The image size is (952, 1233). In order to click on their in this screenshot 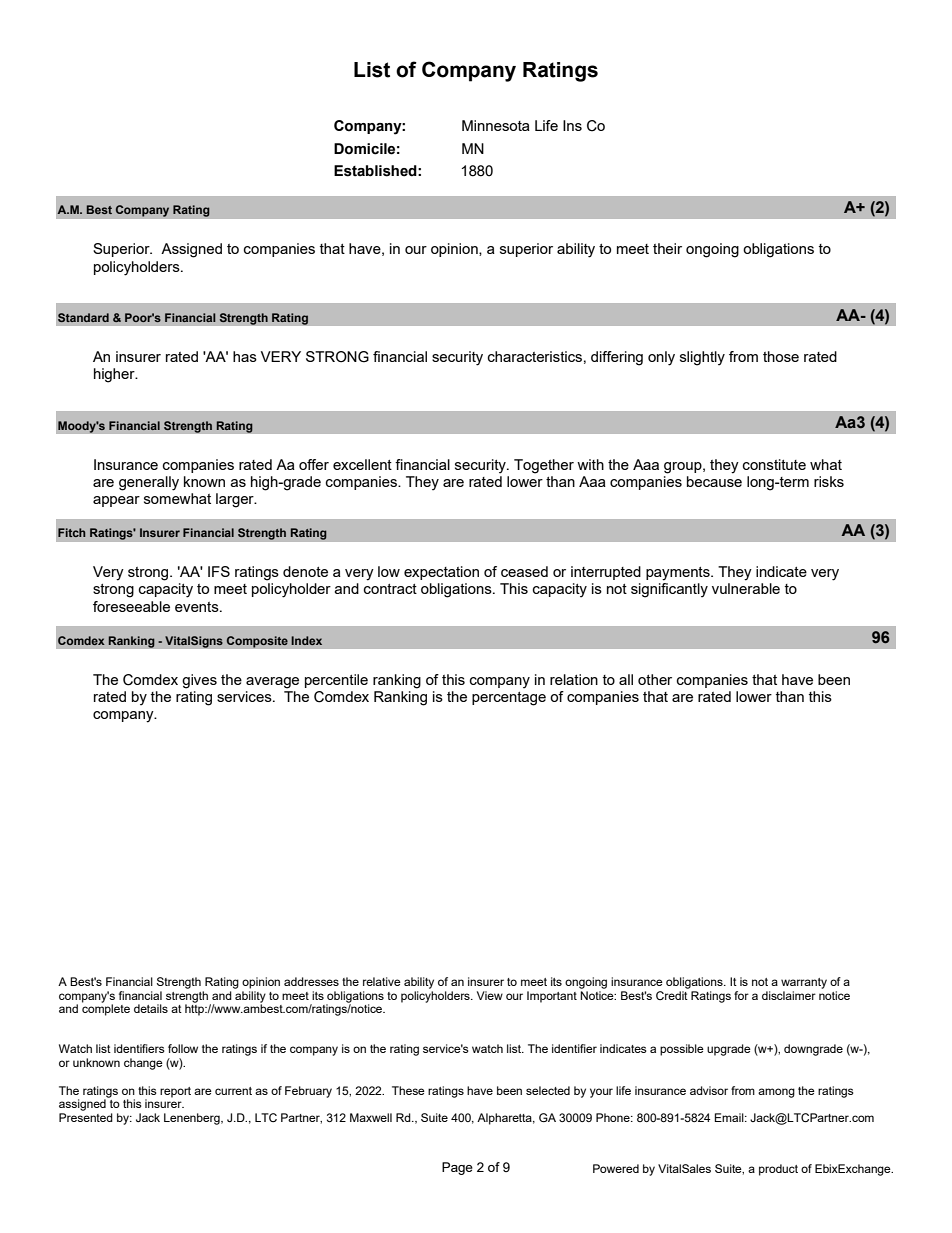, I will do `click(667, 248)`.
